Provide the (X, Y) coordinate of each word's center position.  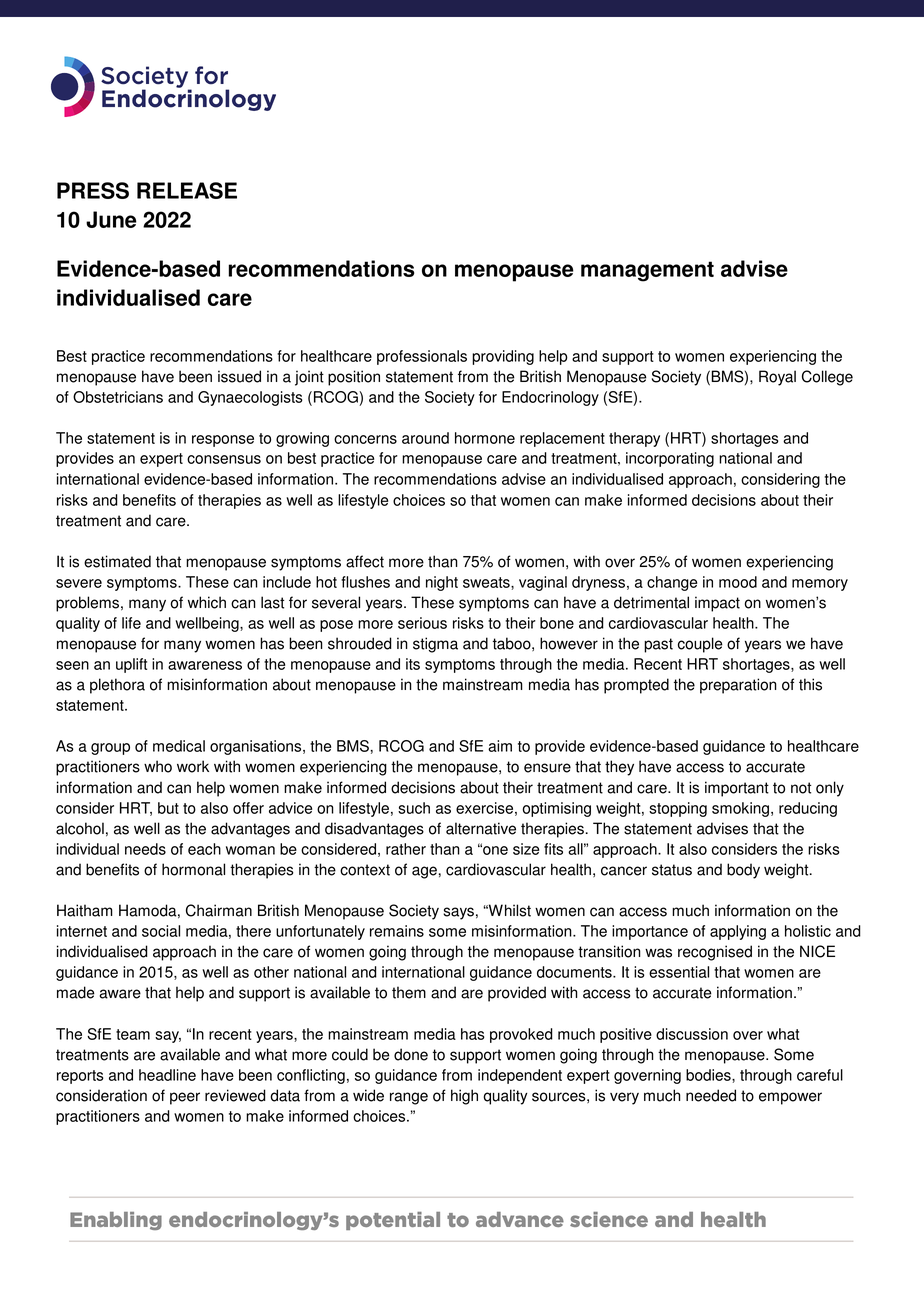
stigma (435, 645)
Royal (777, 378)
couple (700, 645)
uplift (131, 665)
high (464, 1097)
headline (167, 1075)
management (647, 271)
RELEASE (187, 190)
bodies (709, 1075)
